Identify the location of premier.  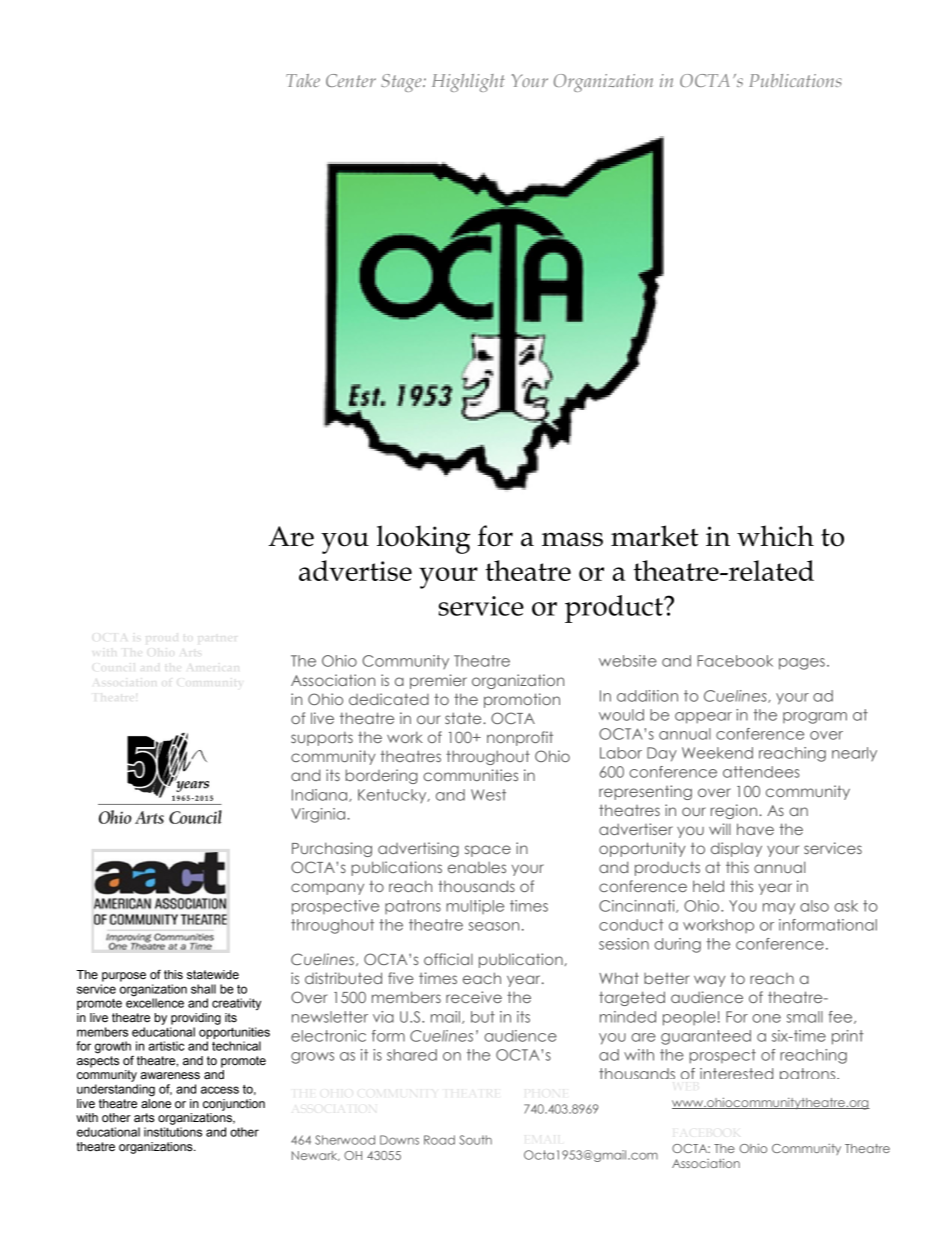
(438, 681).
